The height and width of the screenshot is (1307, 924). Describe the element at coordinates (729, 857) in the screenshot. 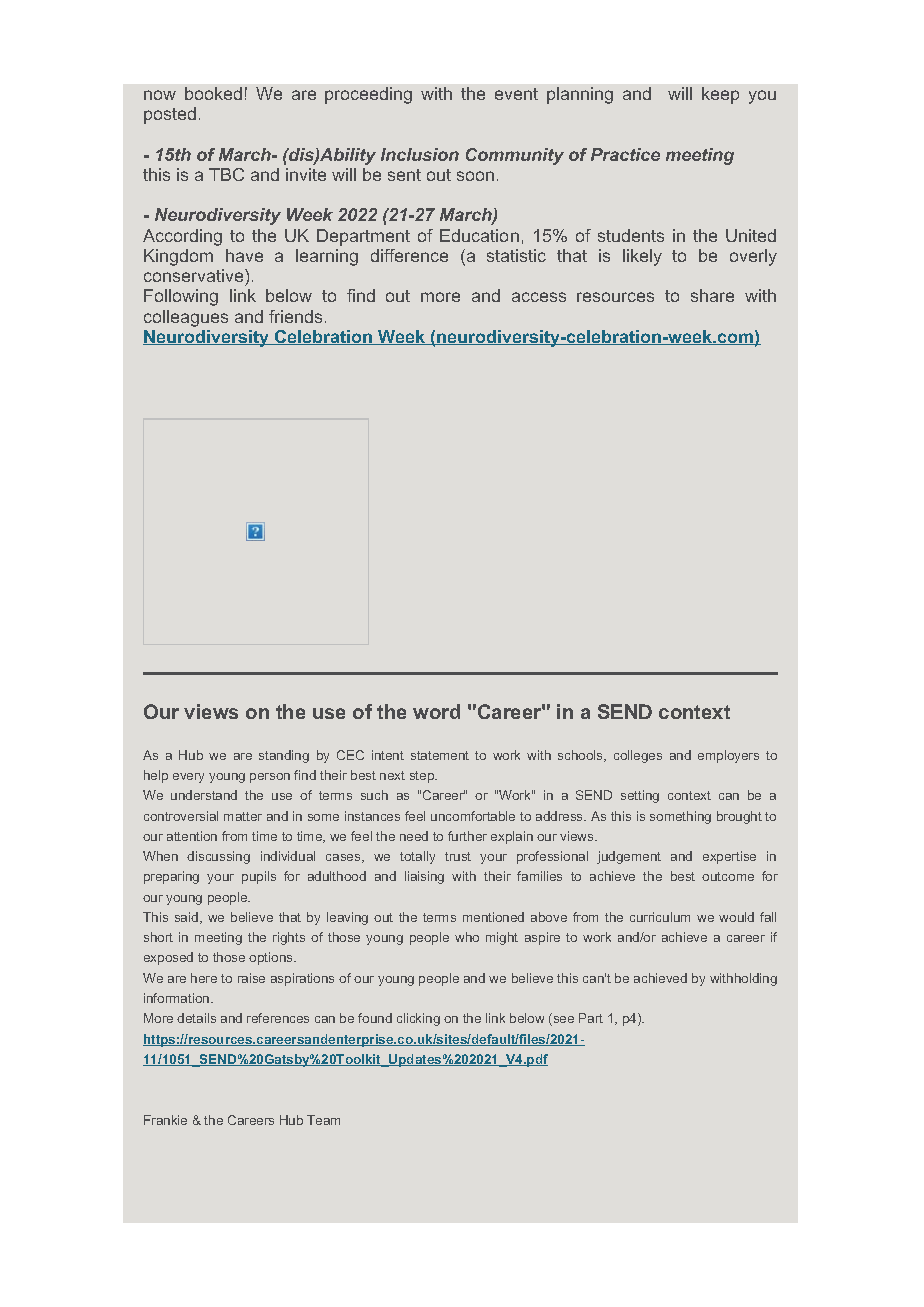

I see `expertise` at that location.
